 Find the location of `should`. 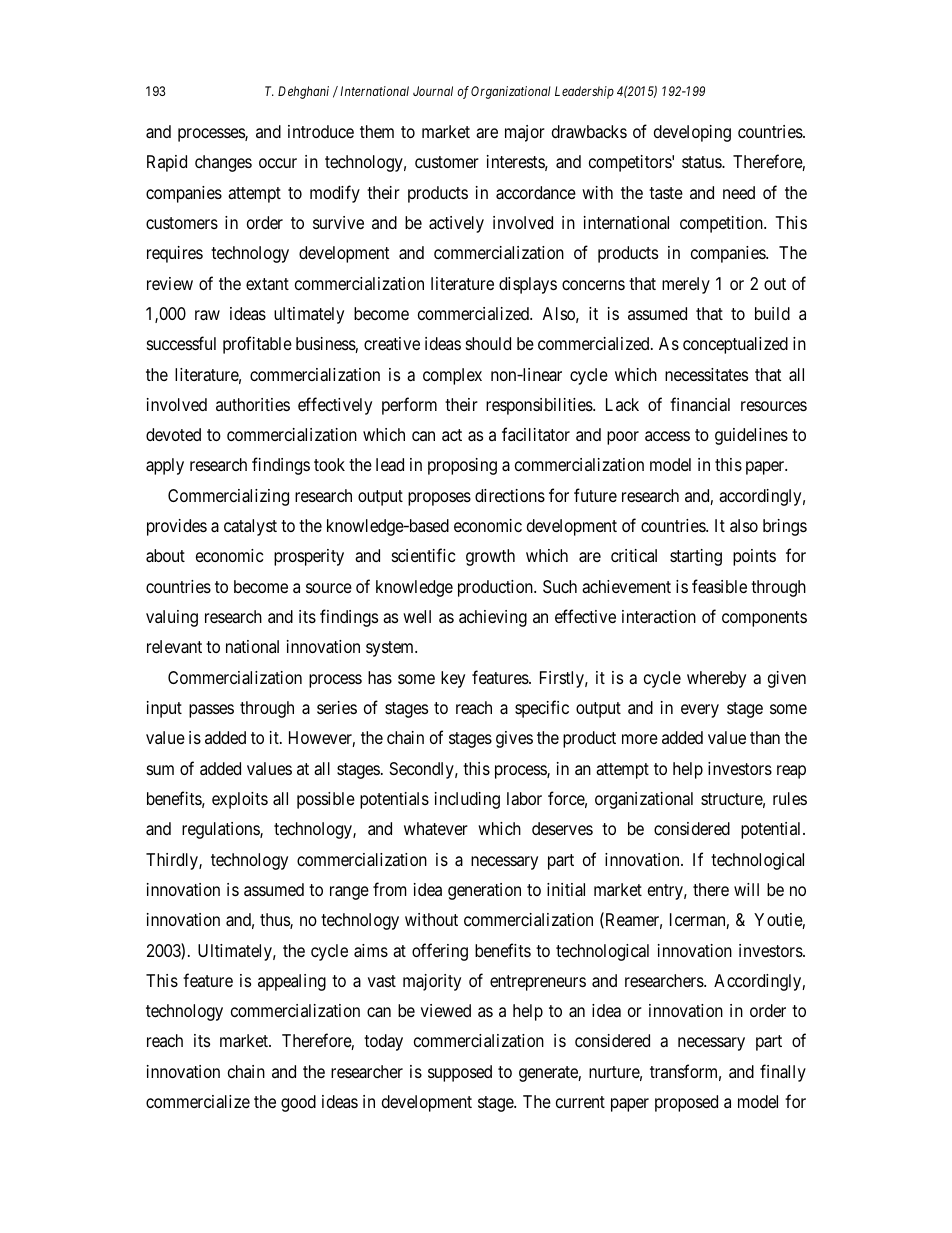

should is located at coordinates (488, 343).
